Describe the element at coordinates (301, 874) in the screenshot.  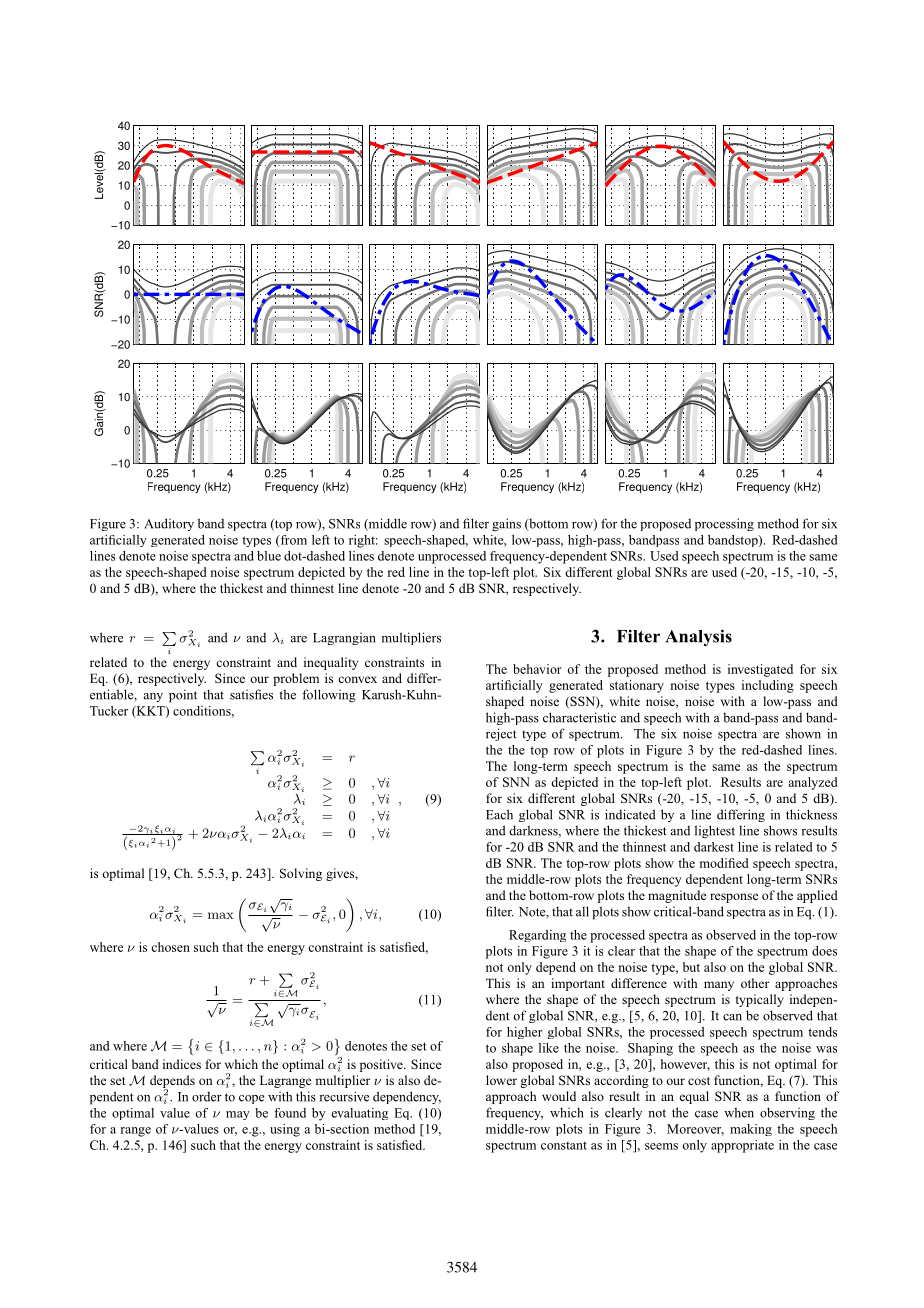
I see `Solving` at that location.
